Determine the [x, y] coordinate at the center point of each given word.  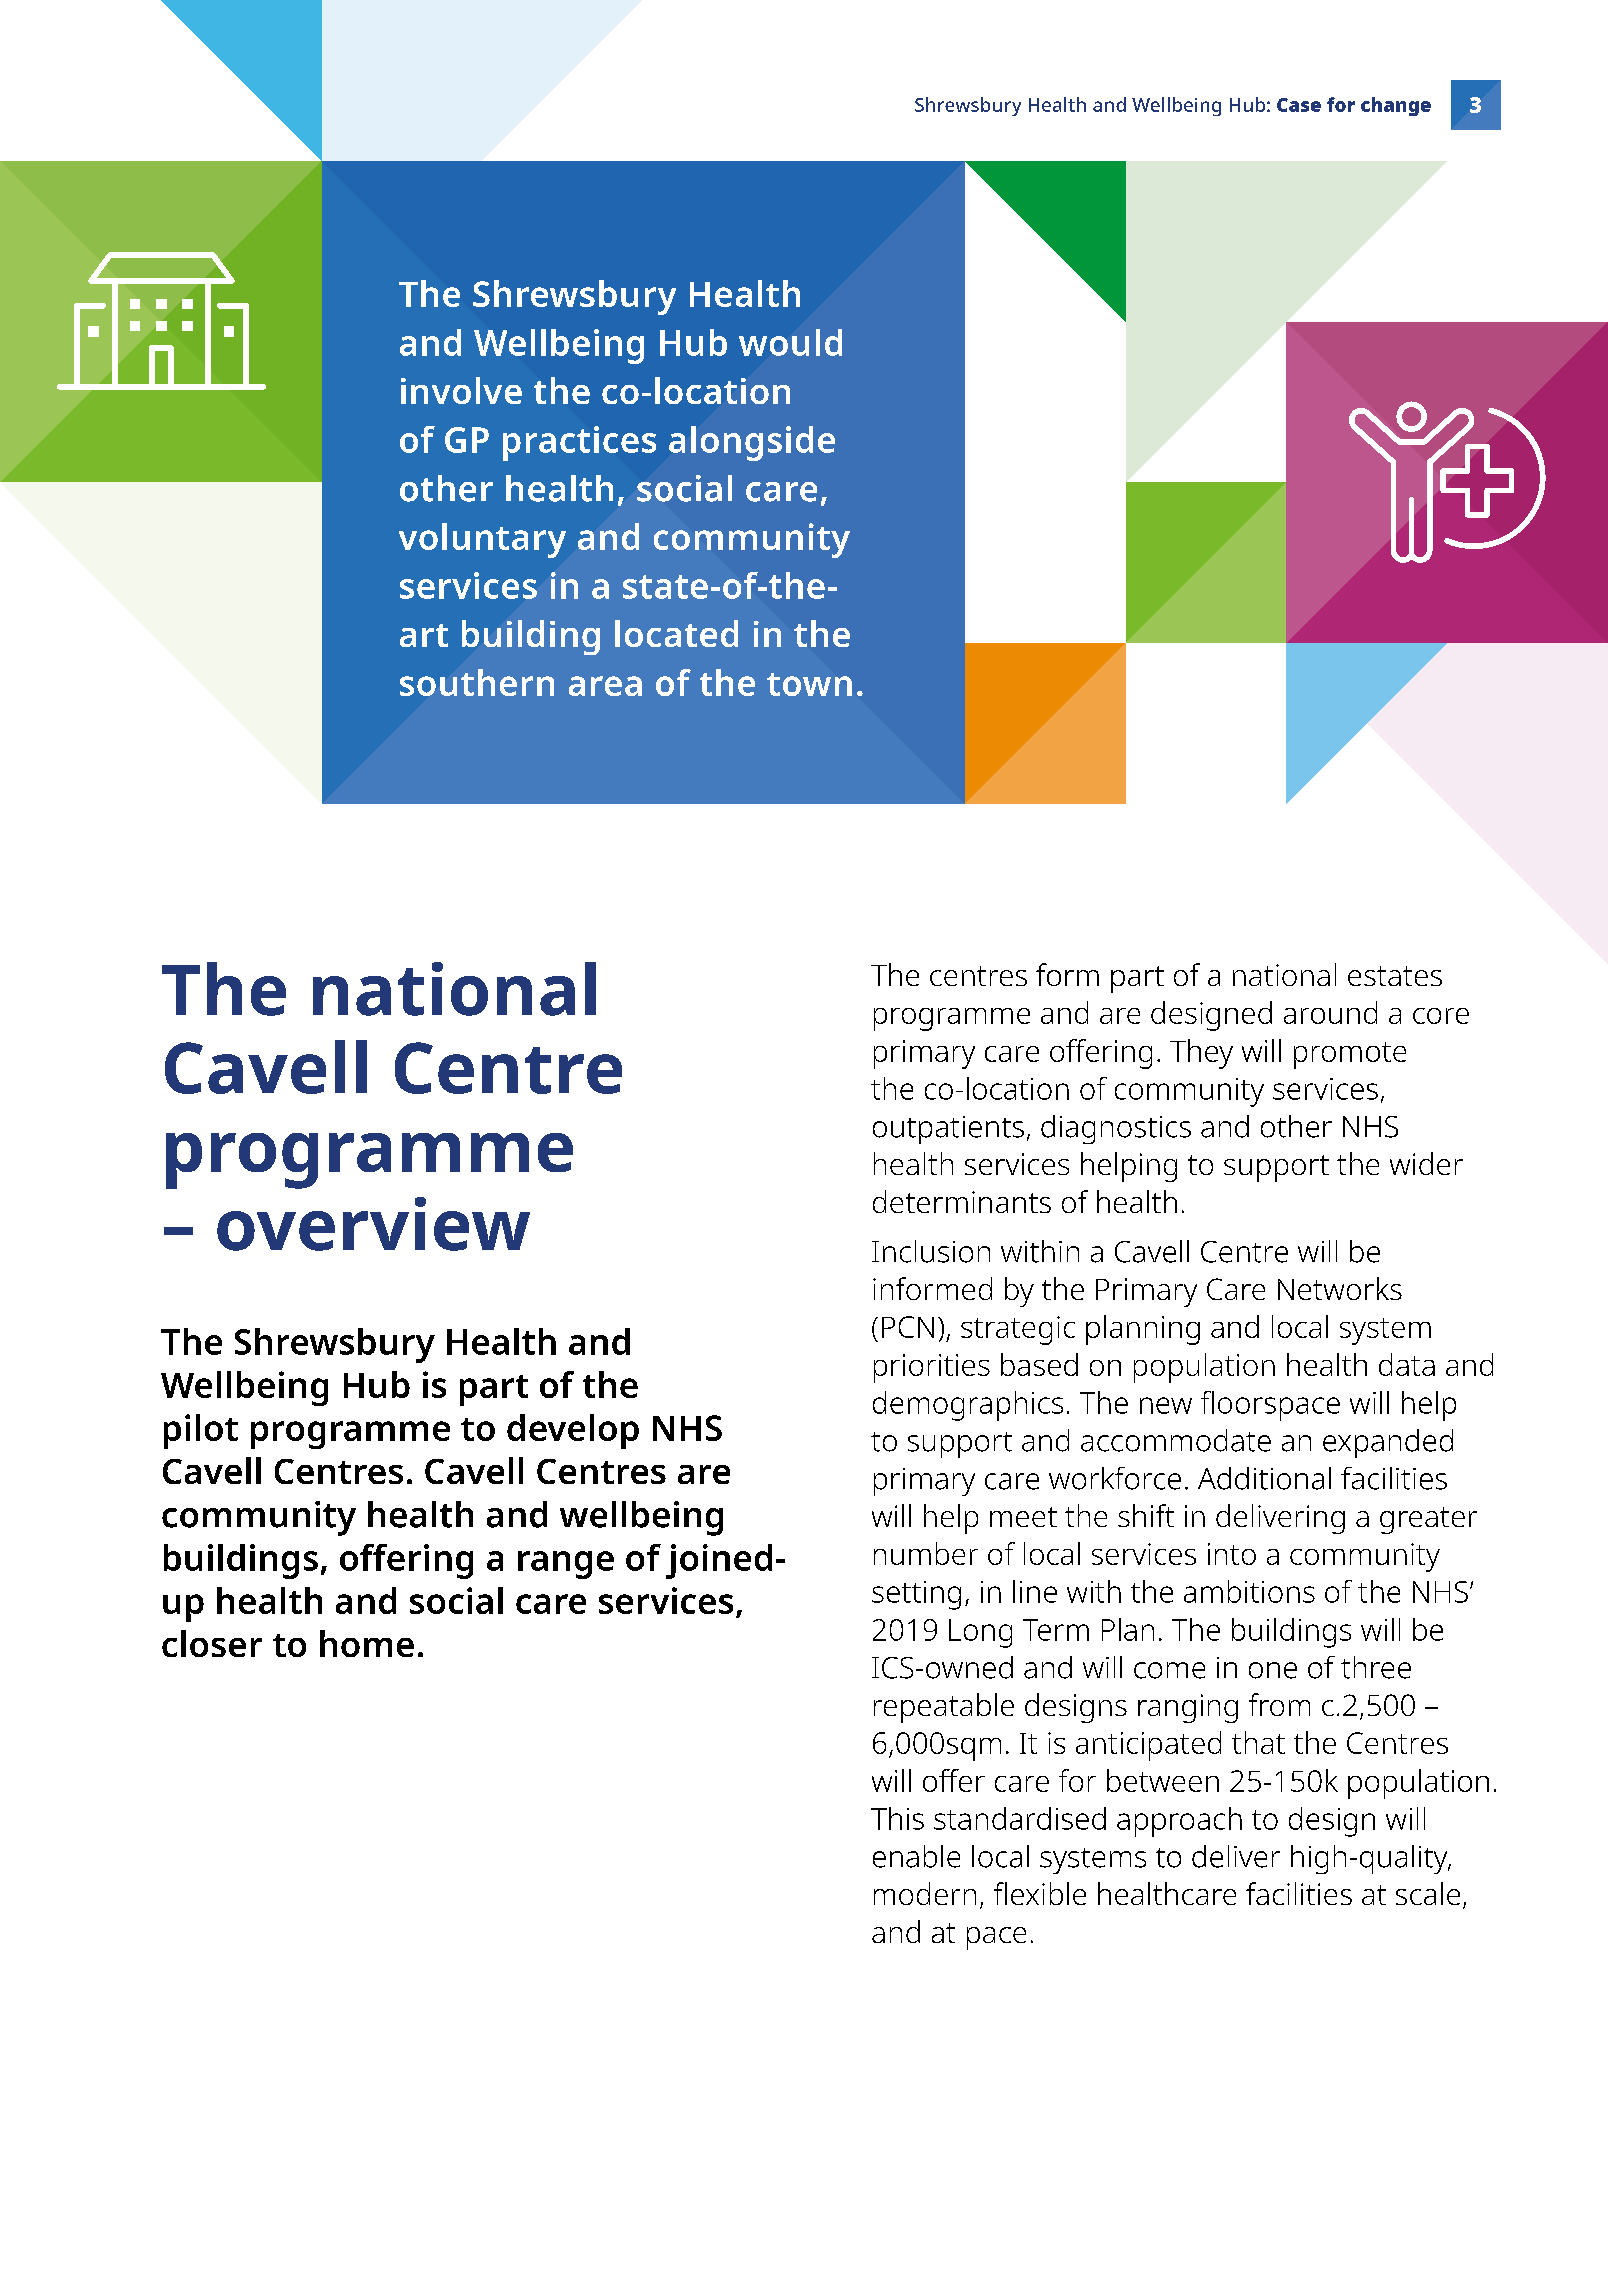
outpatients [948, 1130]
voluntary [482, 540]
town [809, 684]
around [1330, 1012]
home [367, 1643]
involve [461, 390]
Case [1299, 105]
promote [1350, 1055]
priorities [932, 1368]
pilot [201, 1431]
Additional [1264, 1478]
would [790, 342]
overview [373, 1224]
